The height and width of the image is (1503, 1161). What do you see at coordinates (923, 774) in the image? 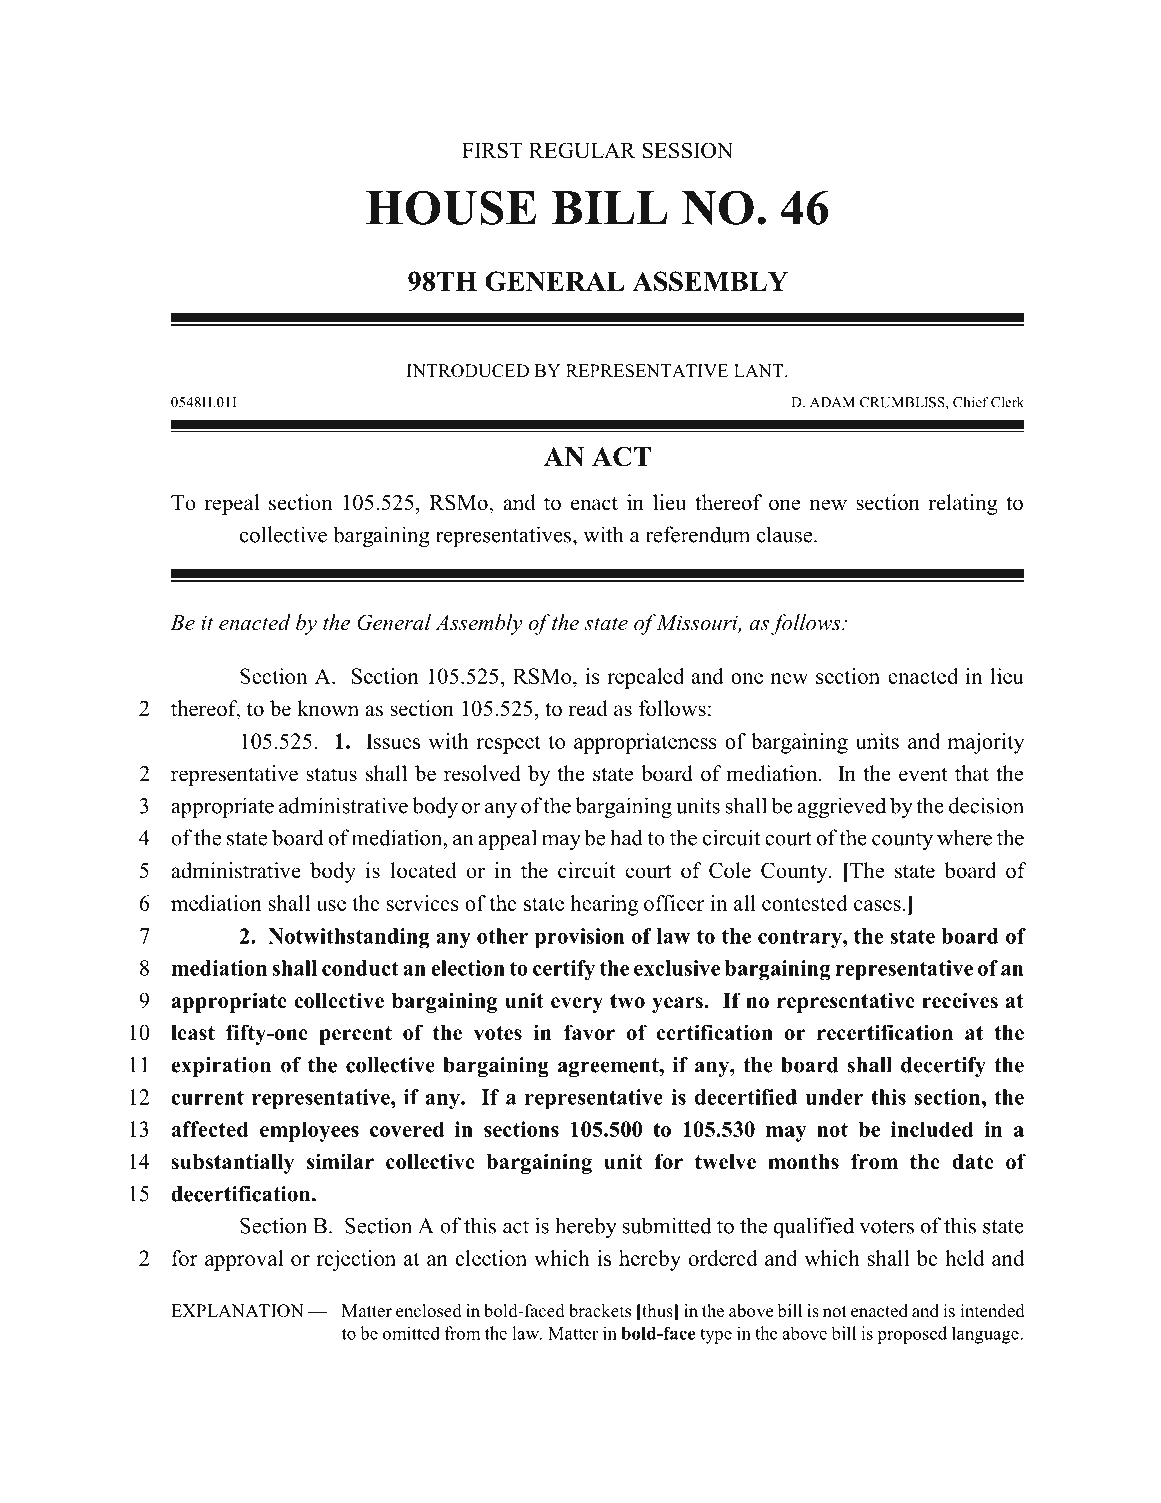
I see `event` at bounding box center [923, 774].
